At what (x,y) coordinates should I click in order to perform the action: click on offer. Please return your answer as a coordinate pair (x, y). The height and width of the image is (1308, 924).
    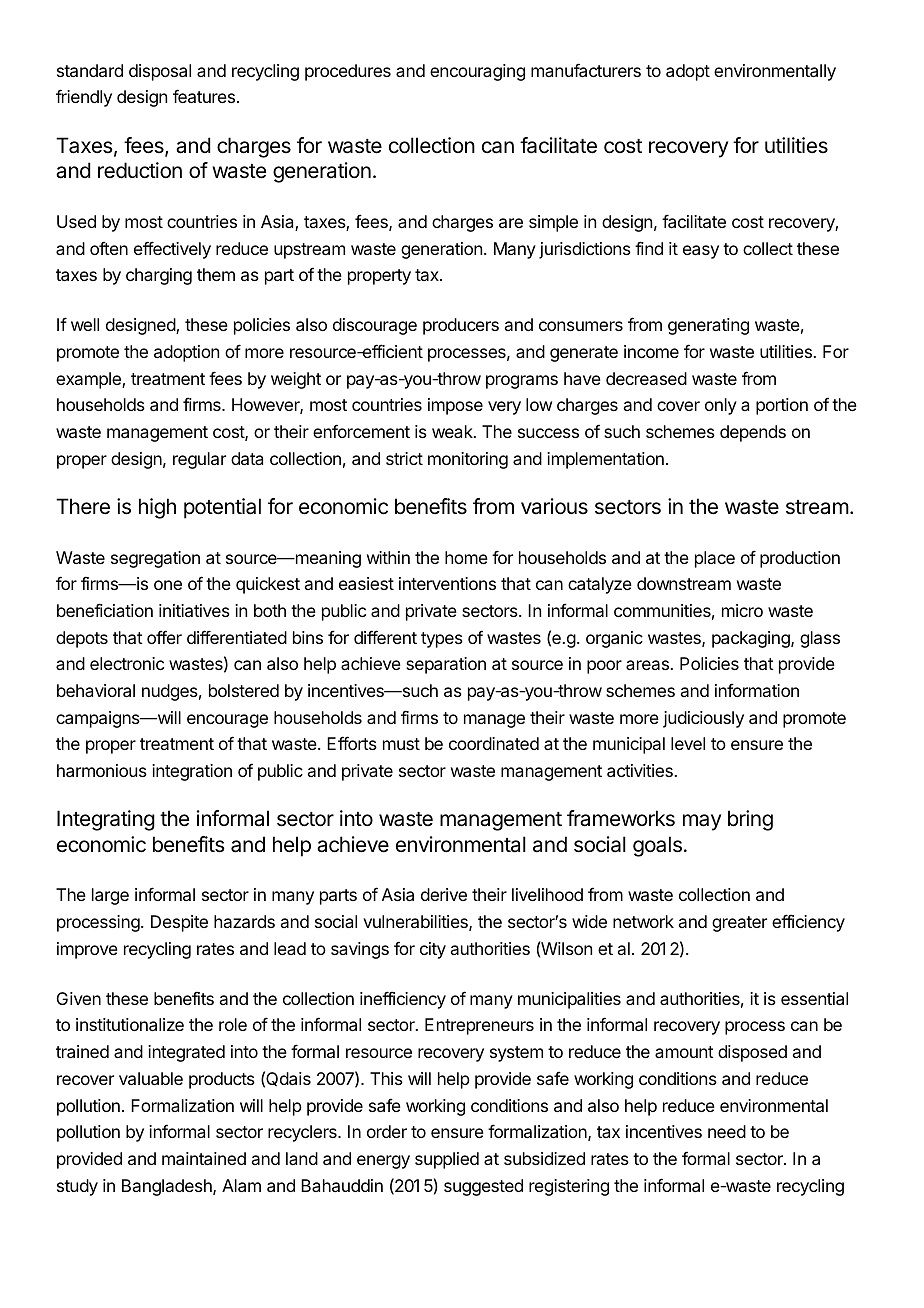
    Looking at the image, I should click on (164, 637).
